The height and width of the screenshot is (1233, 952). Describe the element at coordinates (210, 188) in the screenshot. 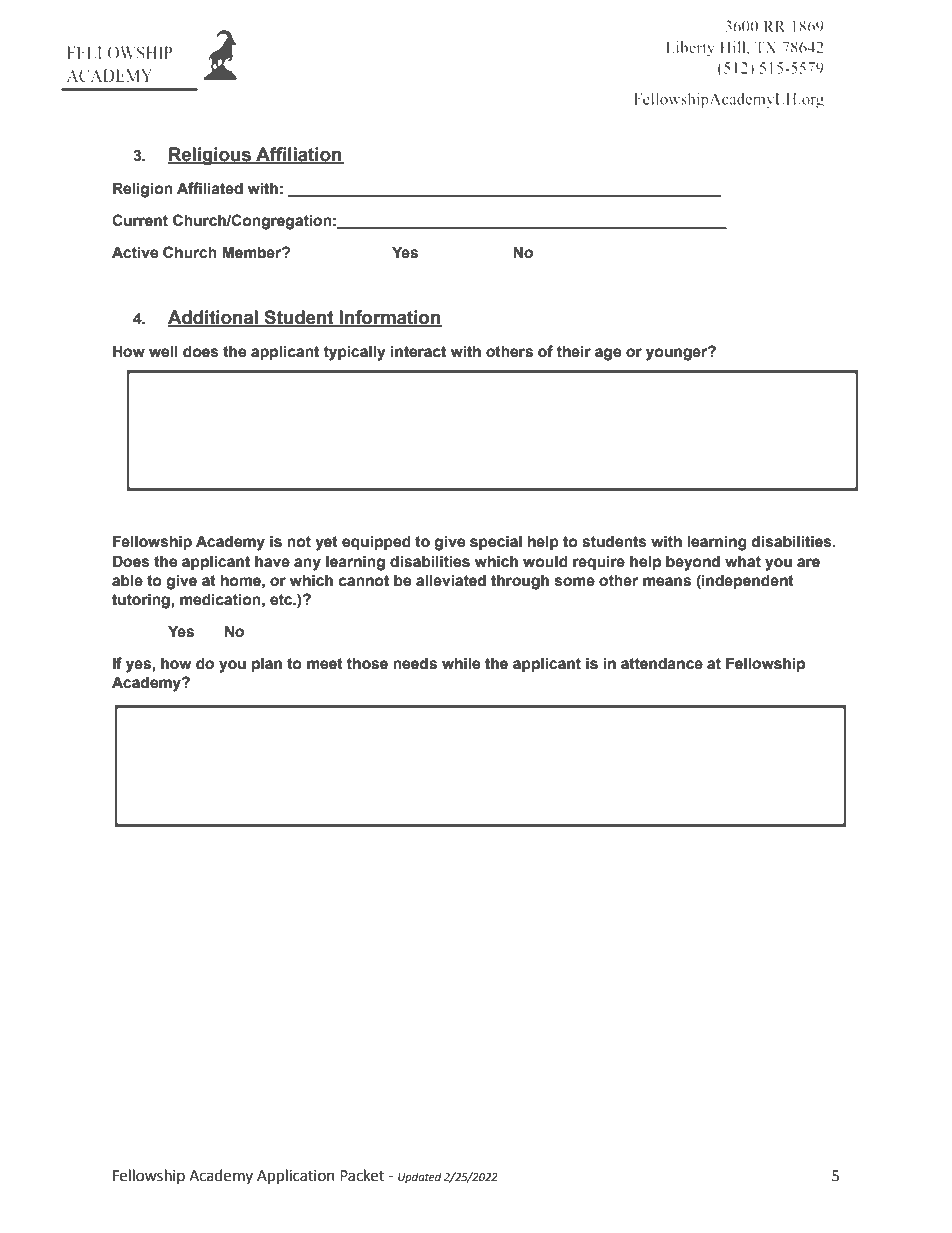

I see `Affiliated` at that location.
